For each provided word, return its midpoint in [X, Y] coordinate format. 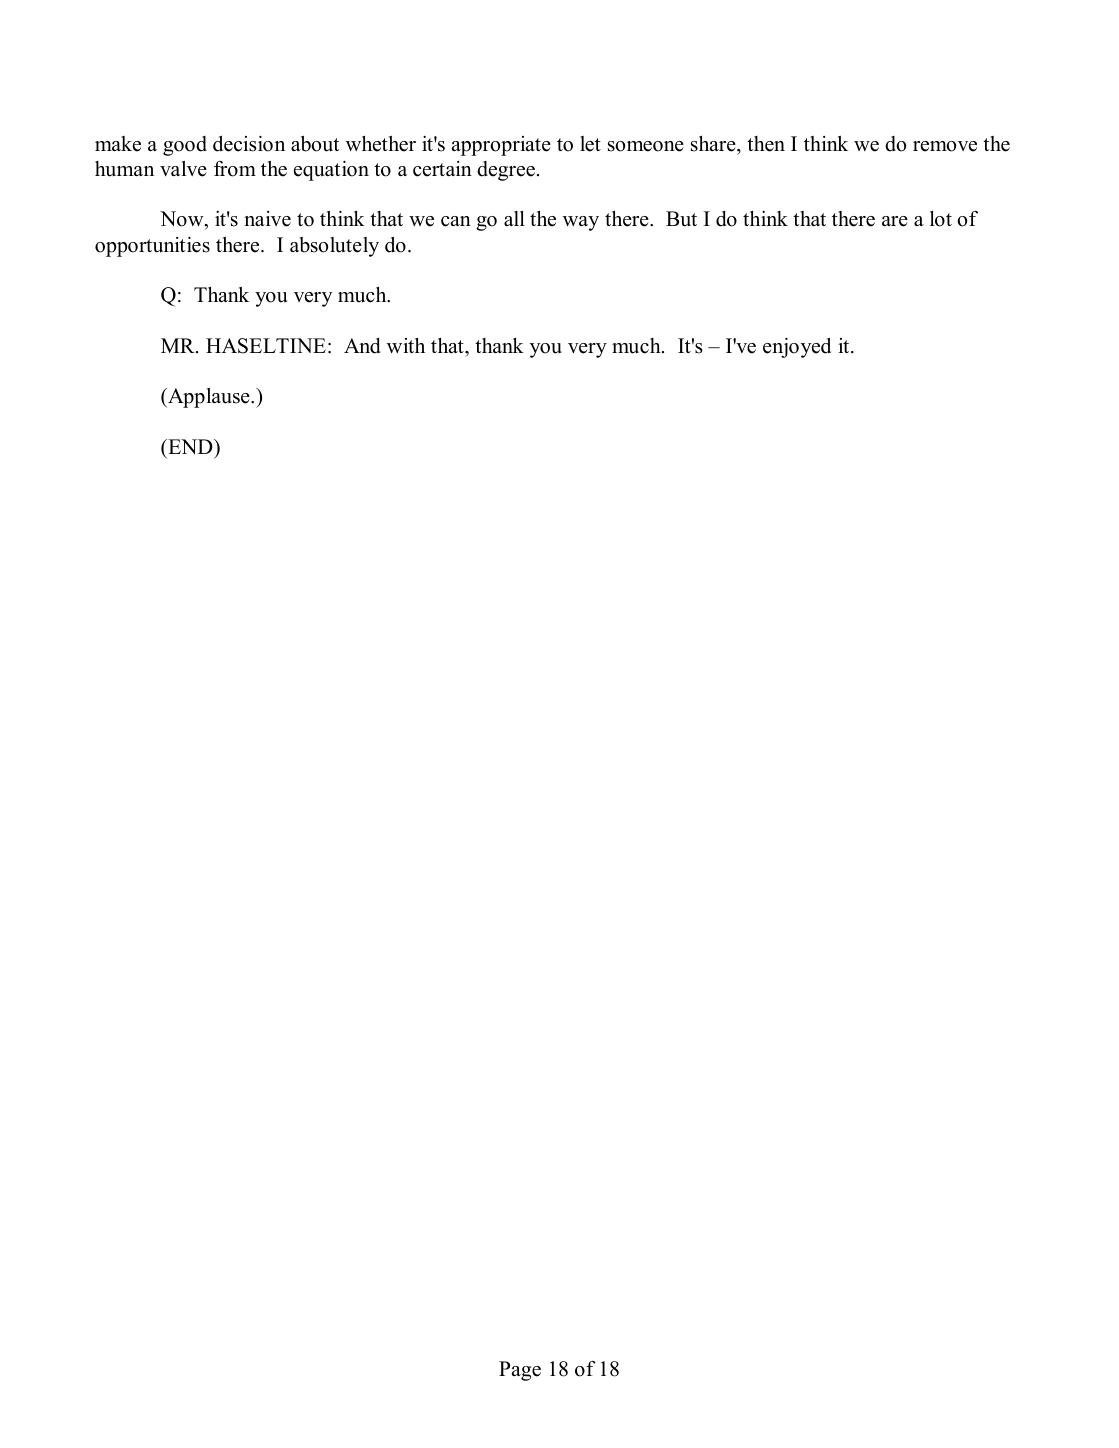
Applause [209, 398]
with [406, 345]
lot [941, 219]
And [362, 346]
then [766, 144]
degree [506, 171]
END [190, 446]
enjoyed [797, 348]
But [681, 219]
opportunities [152, 247]
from [235, 169]
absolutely [334, 247]
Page [520, 1371]
